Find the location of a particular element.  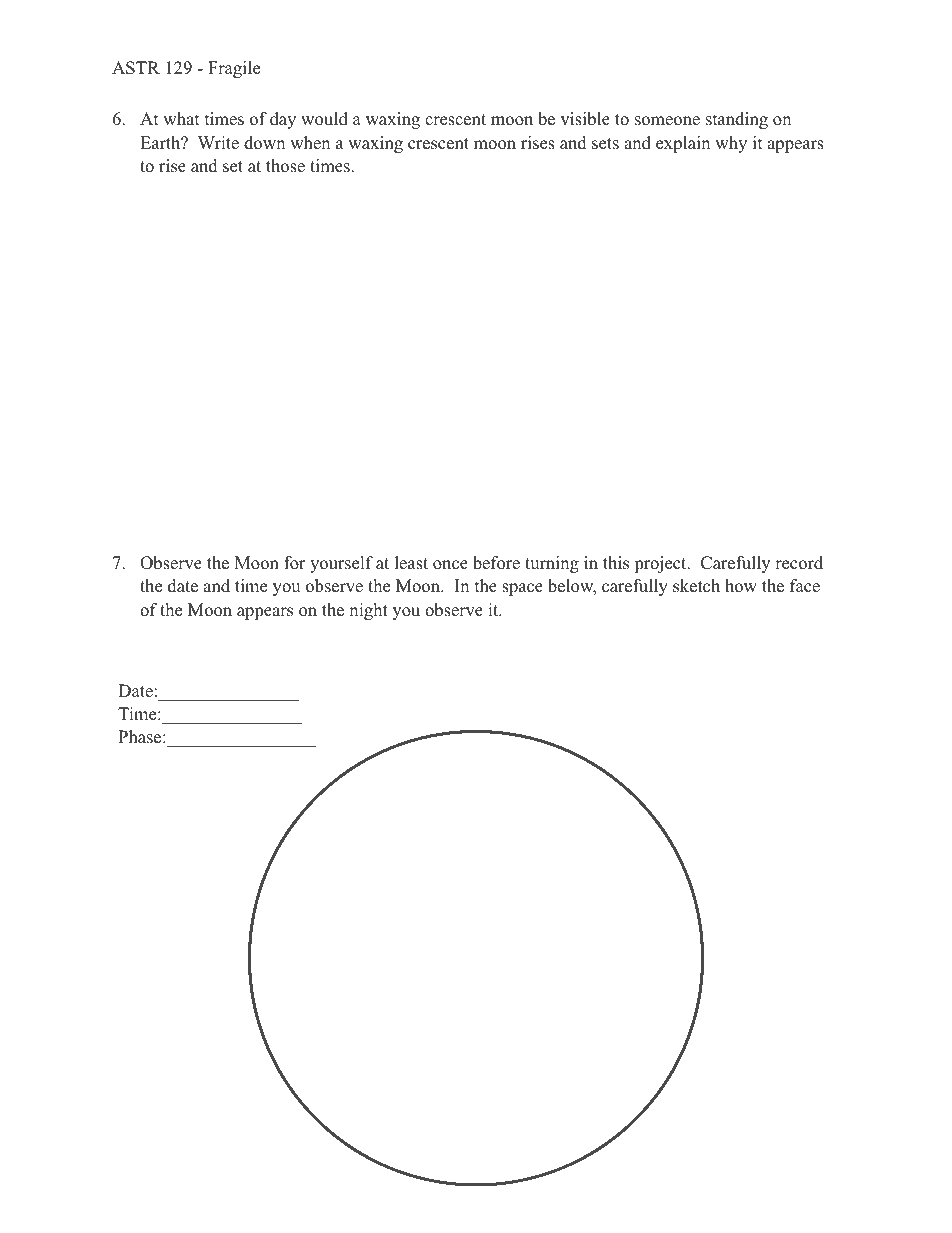

visible is located at coordinates (585, 119).
